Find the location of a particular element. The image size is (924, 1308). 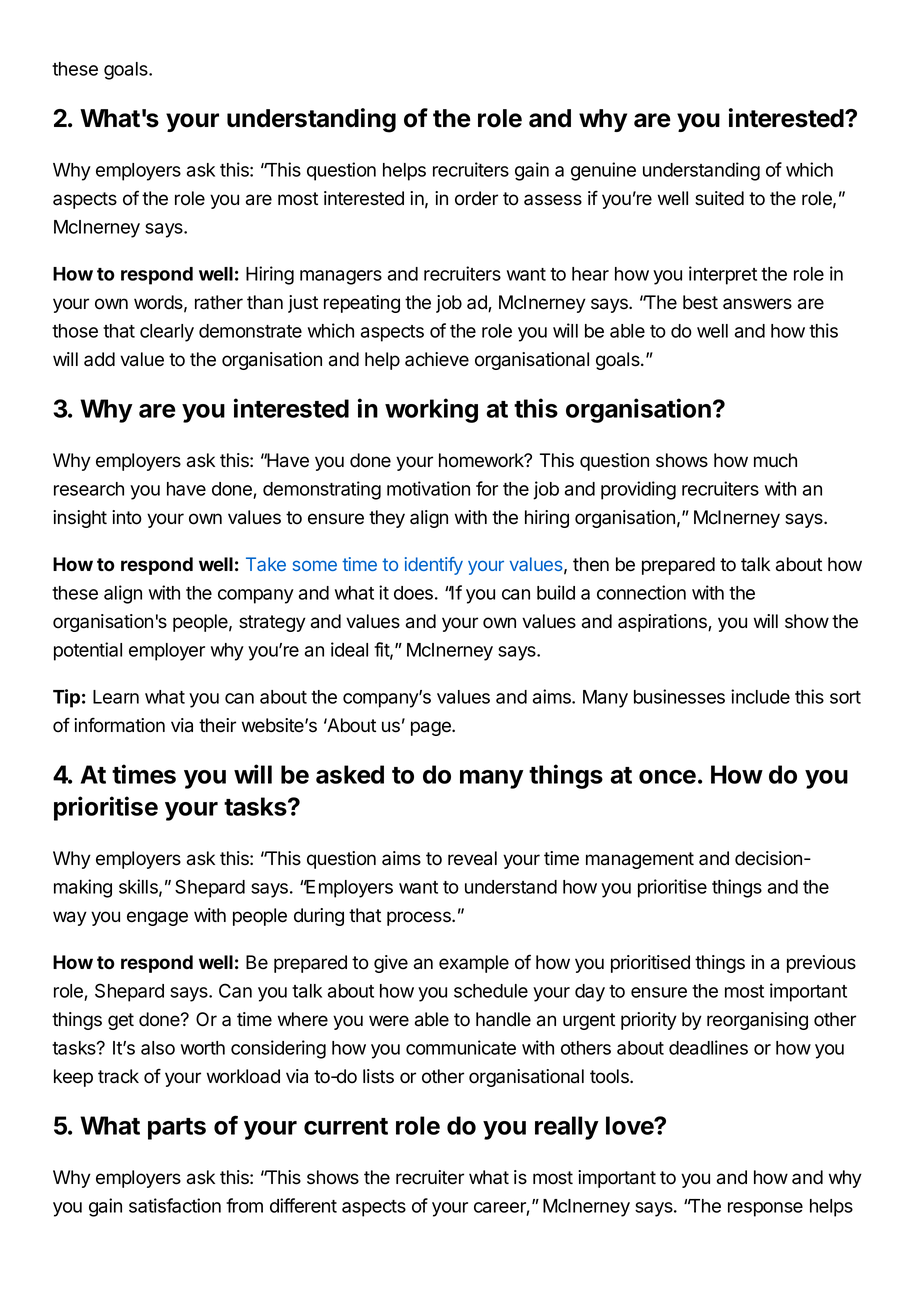

Learn is located at coordinates (116, 697).
